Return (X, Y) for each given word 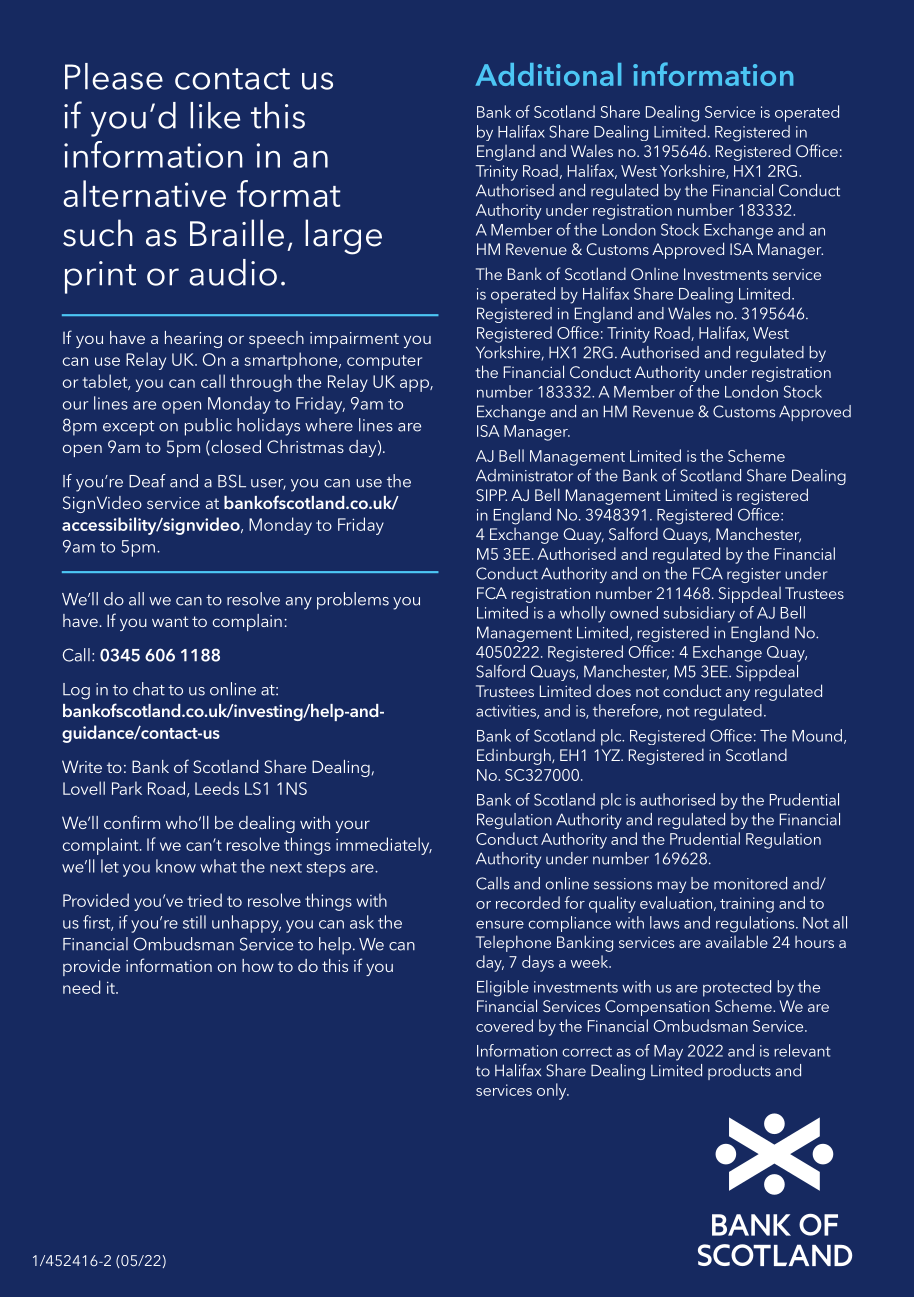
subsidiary (699, 614)
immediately (384, 846)
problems (353, 601)
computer (384, 362)
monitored (750, 883)
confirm (132, 822)
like (215, 115)
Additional (548, 74)
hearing (193, 339)
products (739, 1072)
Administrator (524, 475)
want (170, 621)
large (343, 237)
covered (504, 1025)
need (82, 987)
